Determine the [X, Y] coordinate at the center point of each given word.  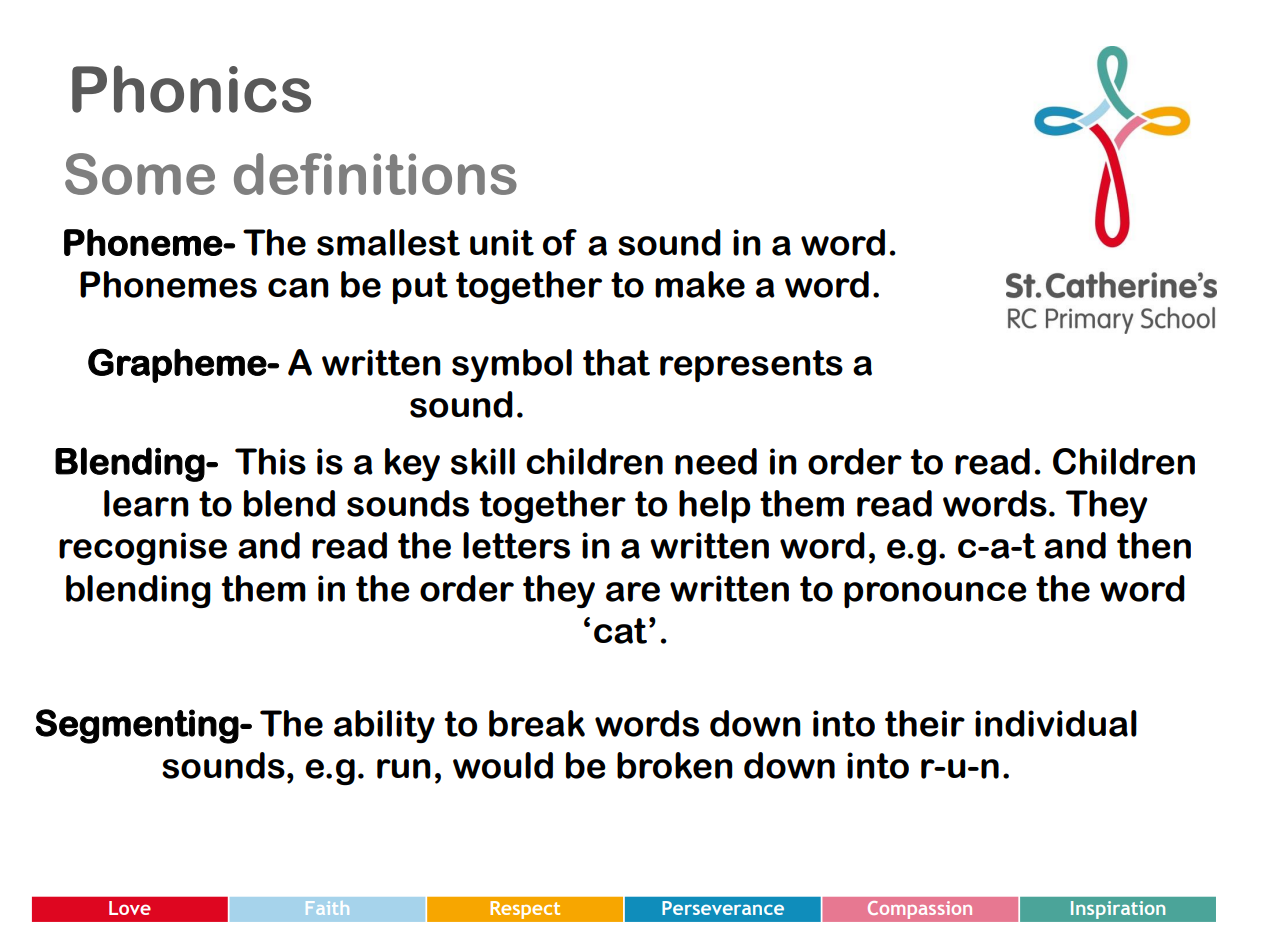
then [1154, 545]
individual [1056, 723]
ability [384, 726]
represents [751, 366]
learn [146, 503]
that [616, 362]
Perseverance [723, 908]
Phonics [191, 89]
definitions [375, 174]
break [537, 723]
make [700, 284]
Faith [327, 908]
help [714, 506]
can [298, 288]
